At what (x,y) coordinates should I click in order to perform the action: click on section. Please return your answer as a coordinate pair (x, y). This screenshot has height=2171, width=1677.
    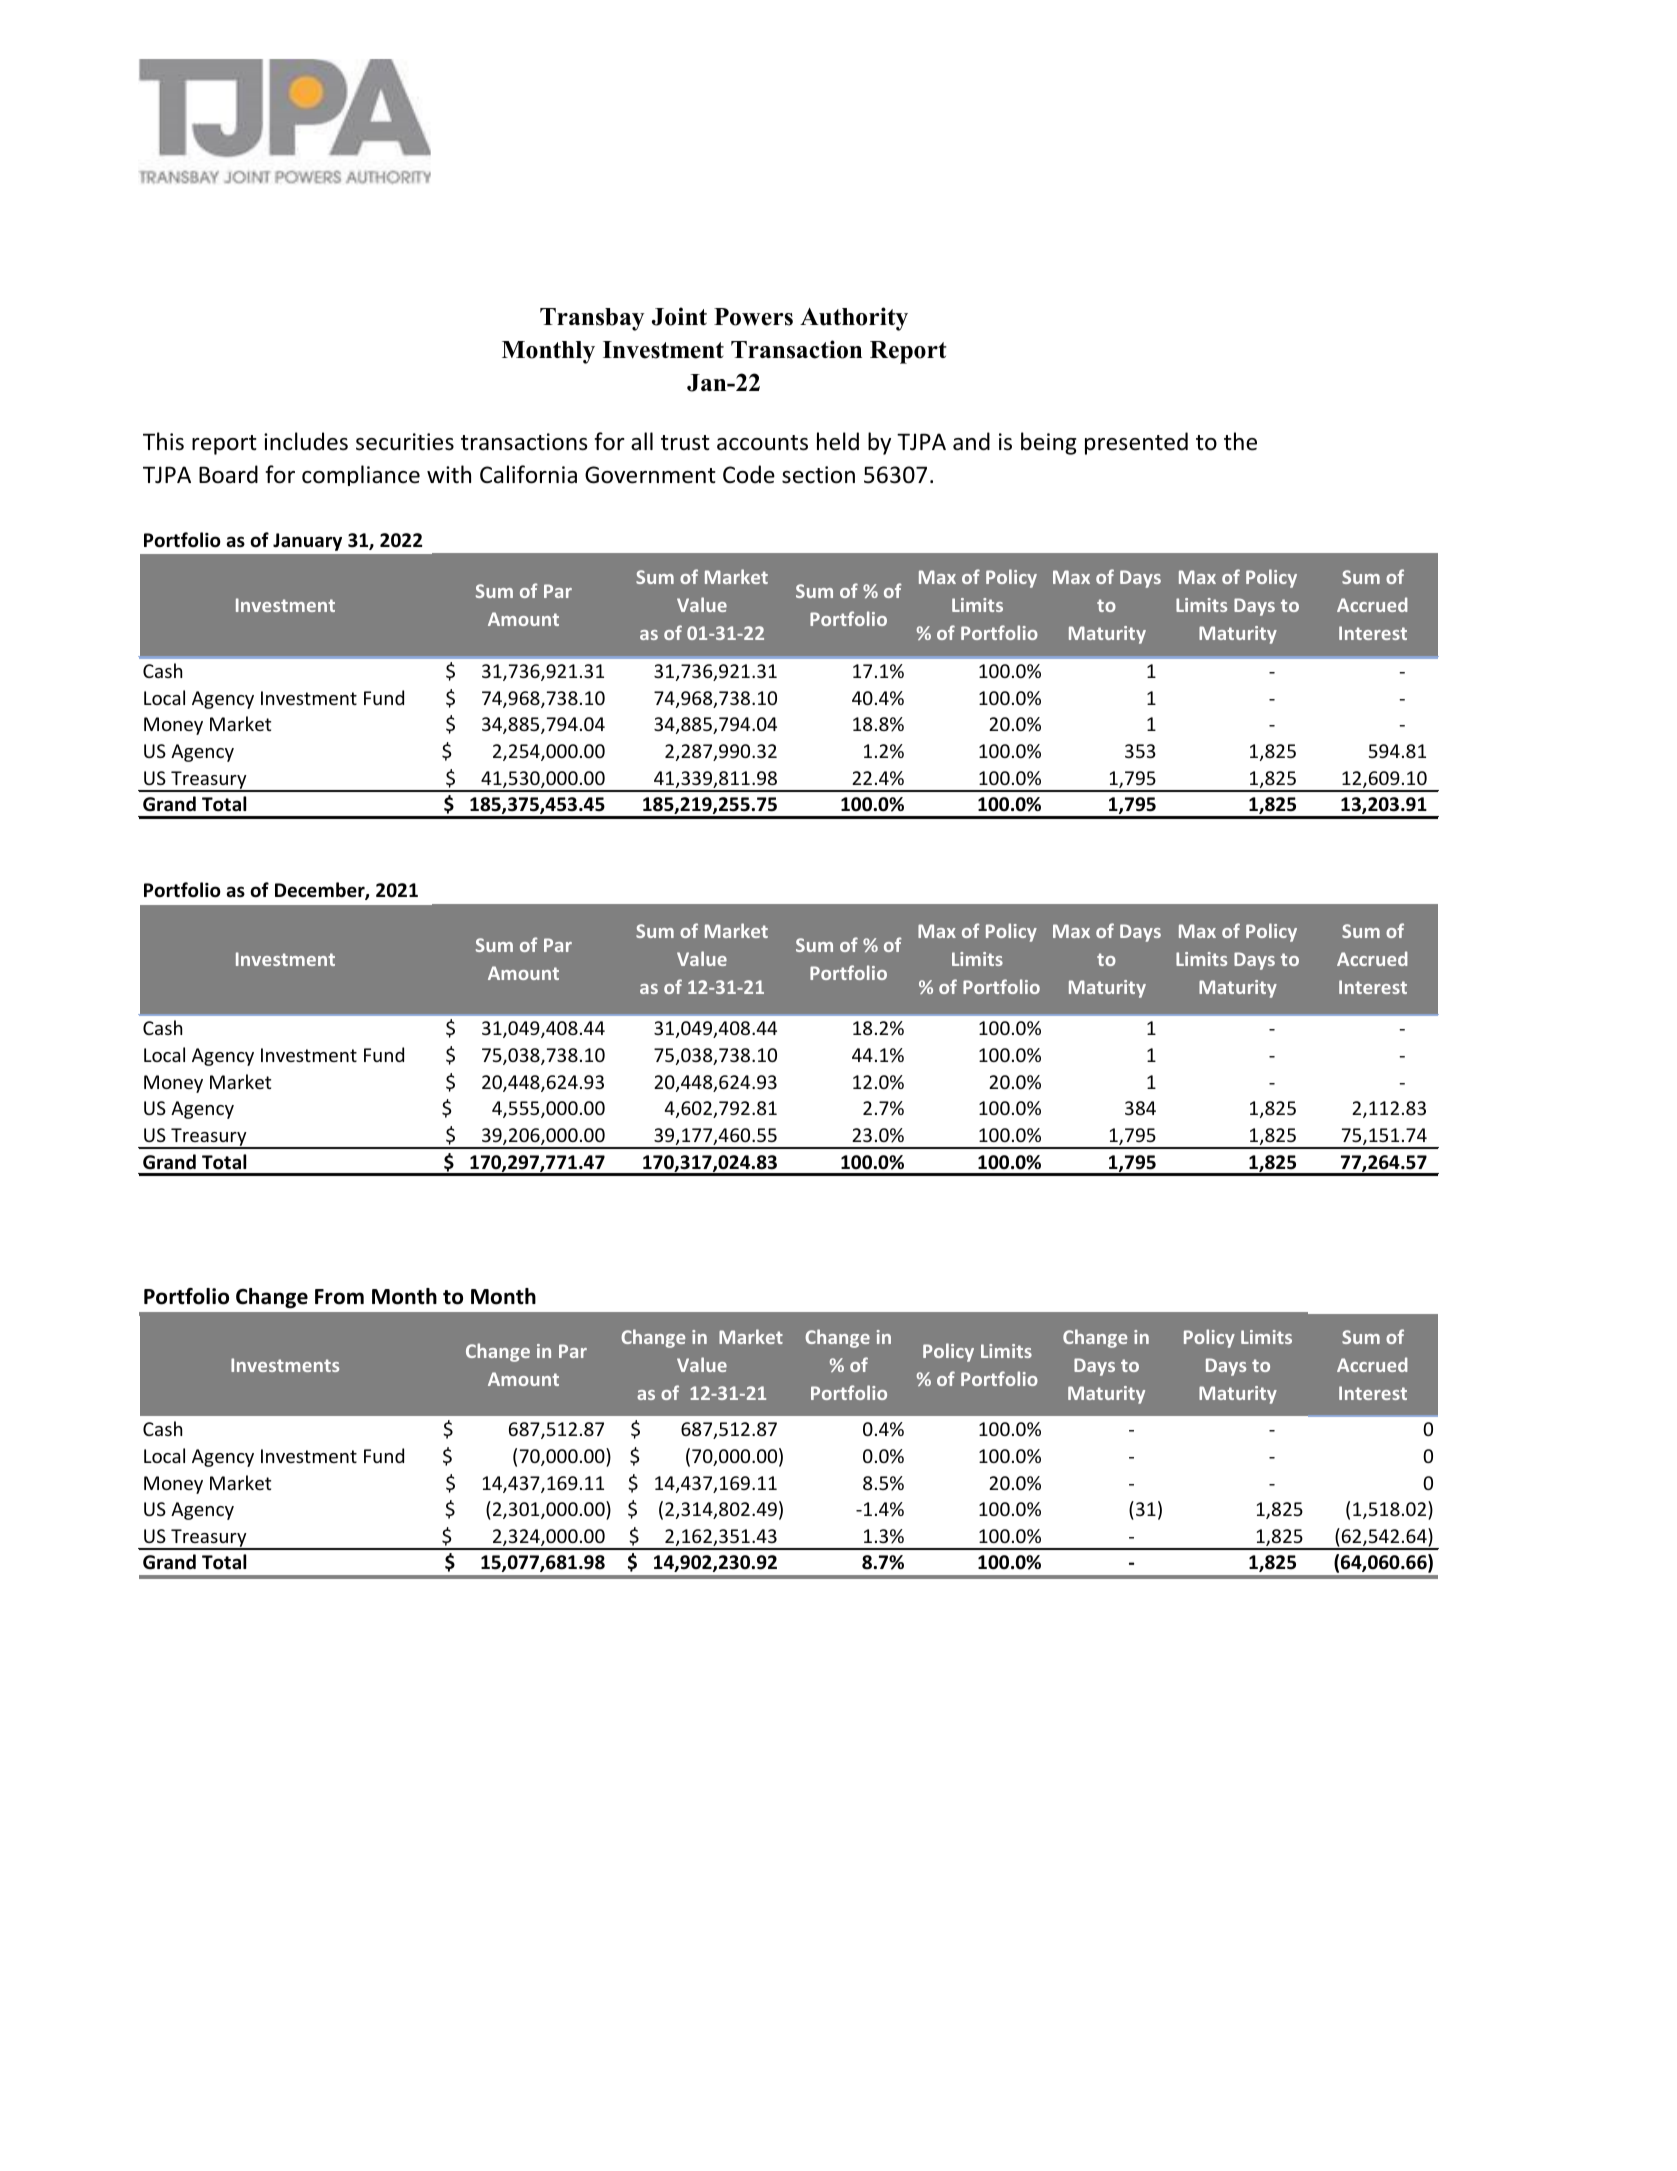
    Looking at the image, I should click on (818, 475).
